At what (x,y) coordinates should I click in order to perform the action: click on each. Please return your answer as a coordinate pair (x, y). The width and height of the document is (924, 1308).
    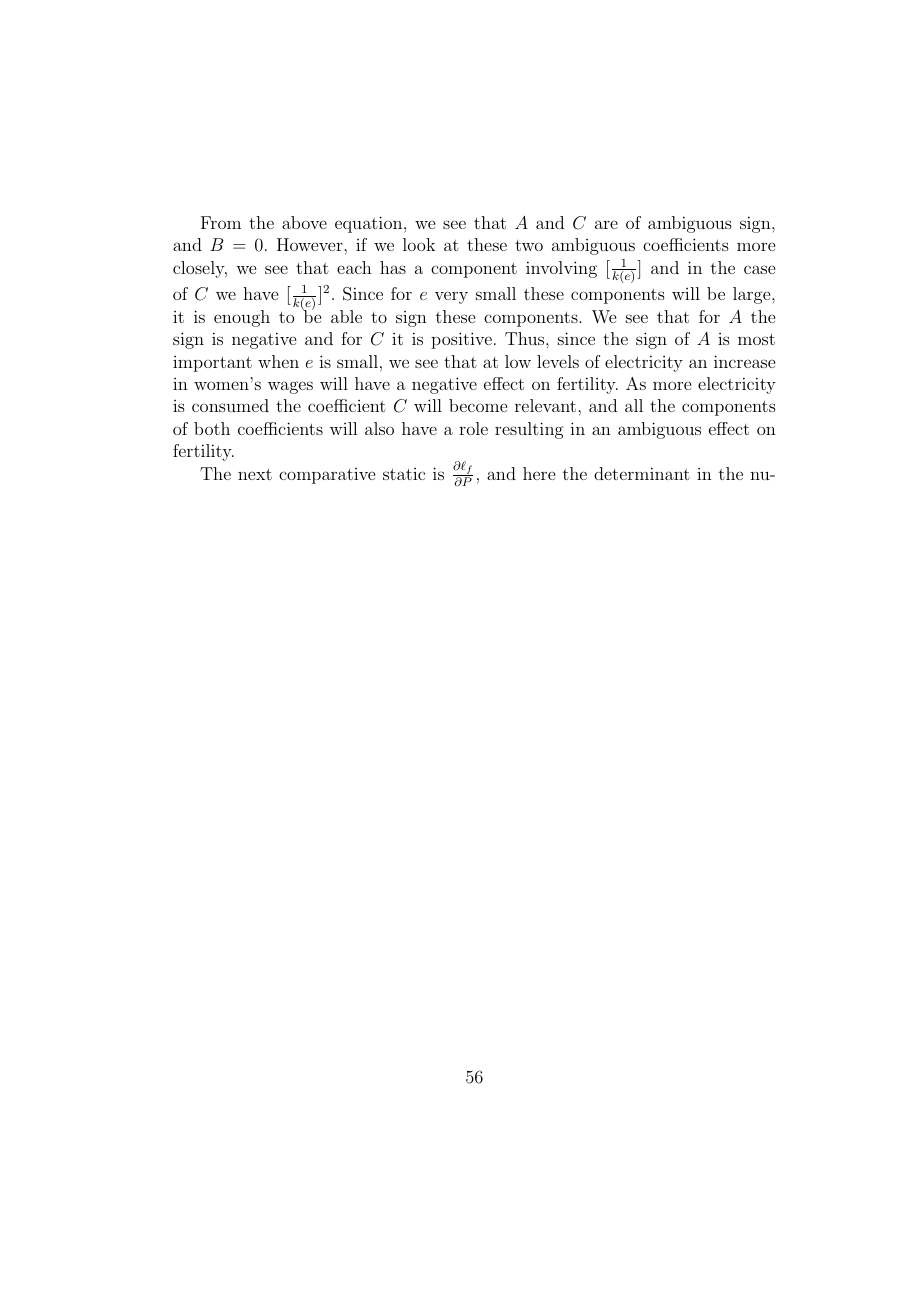
    Looking at the image, I should click on (354, 267).
